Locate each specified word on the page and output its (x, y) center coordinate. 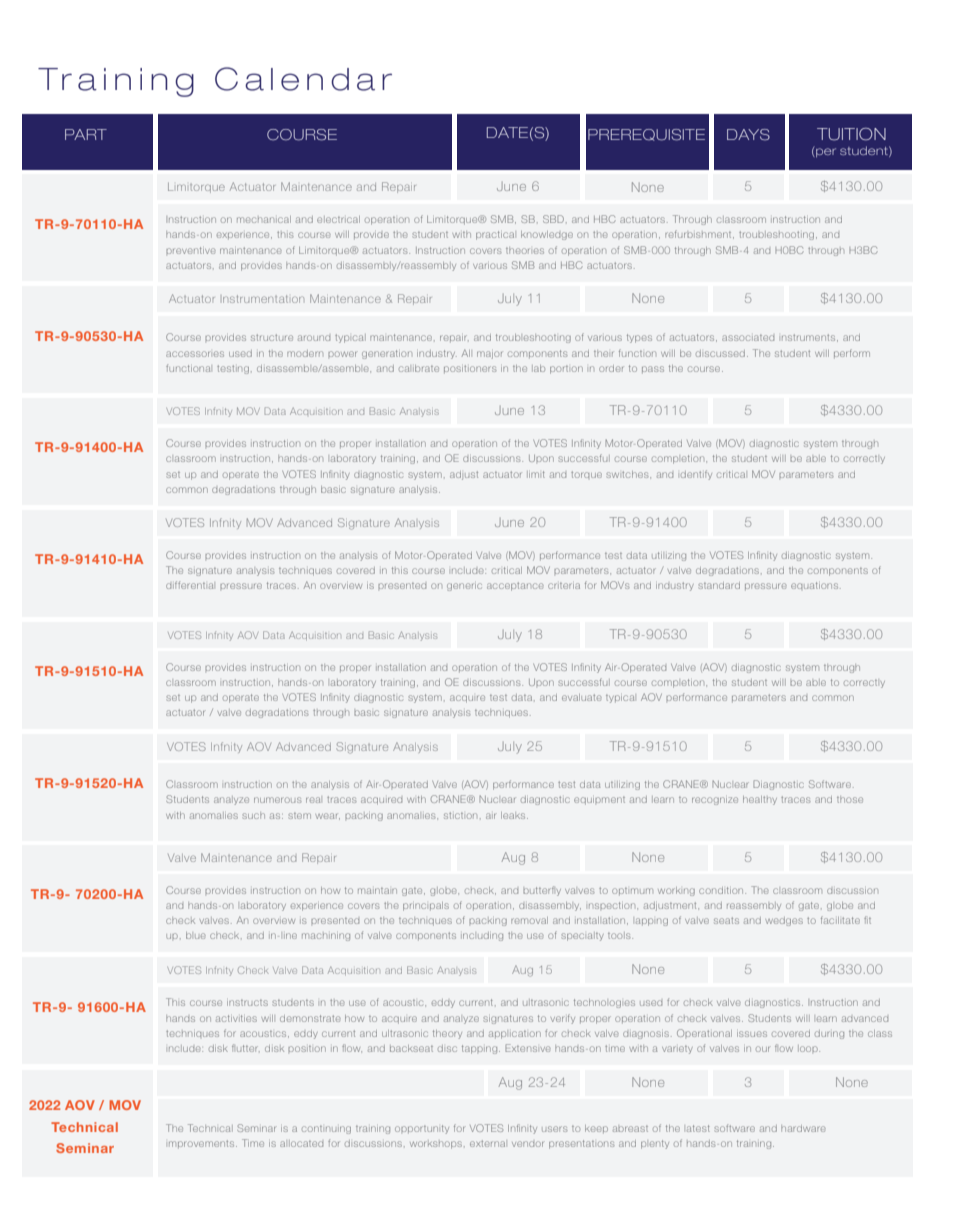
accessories (195, 354)
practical (495, 235)
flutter (246, 1048)
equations (816, 585)
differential (190, 585)
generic (464, 587)
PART (86, 134)
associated (748, 338)
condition (722, 890)
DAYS (748, 135)
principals (426, 906)
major (489, 355)
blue (196, 935)
